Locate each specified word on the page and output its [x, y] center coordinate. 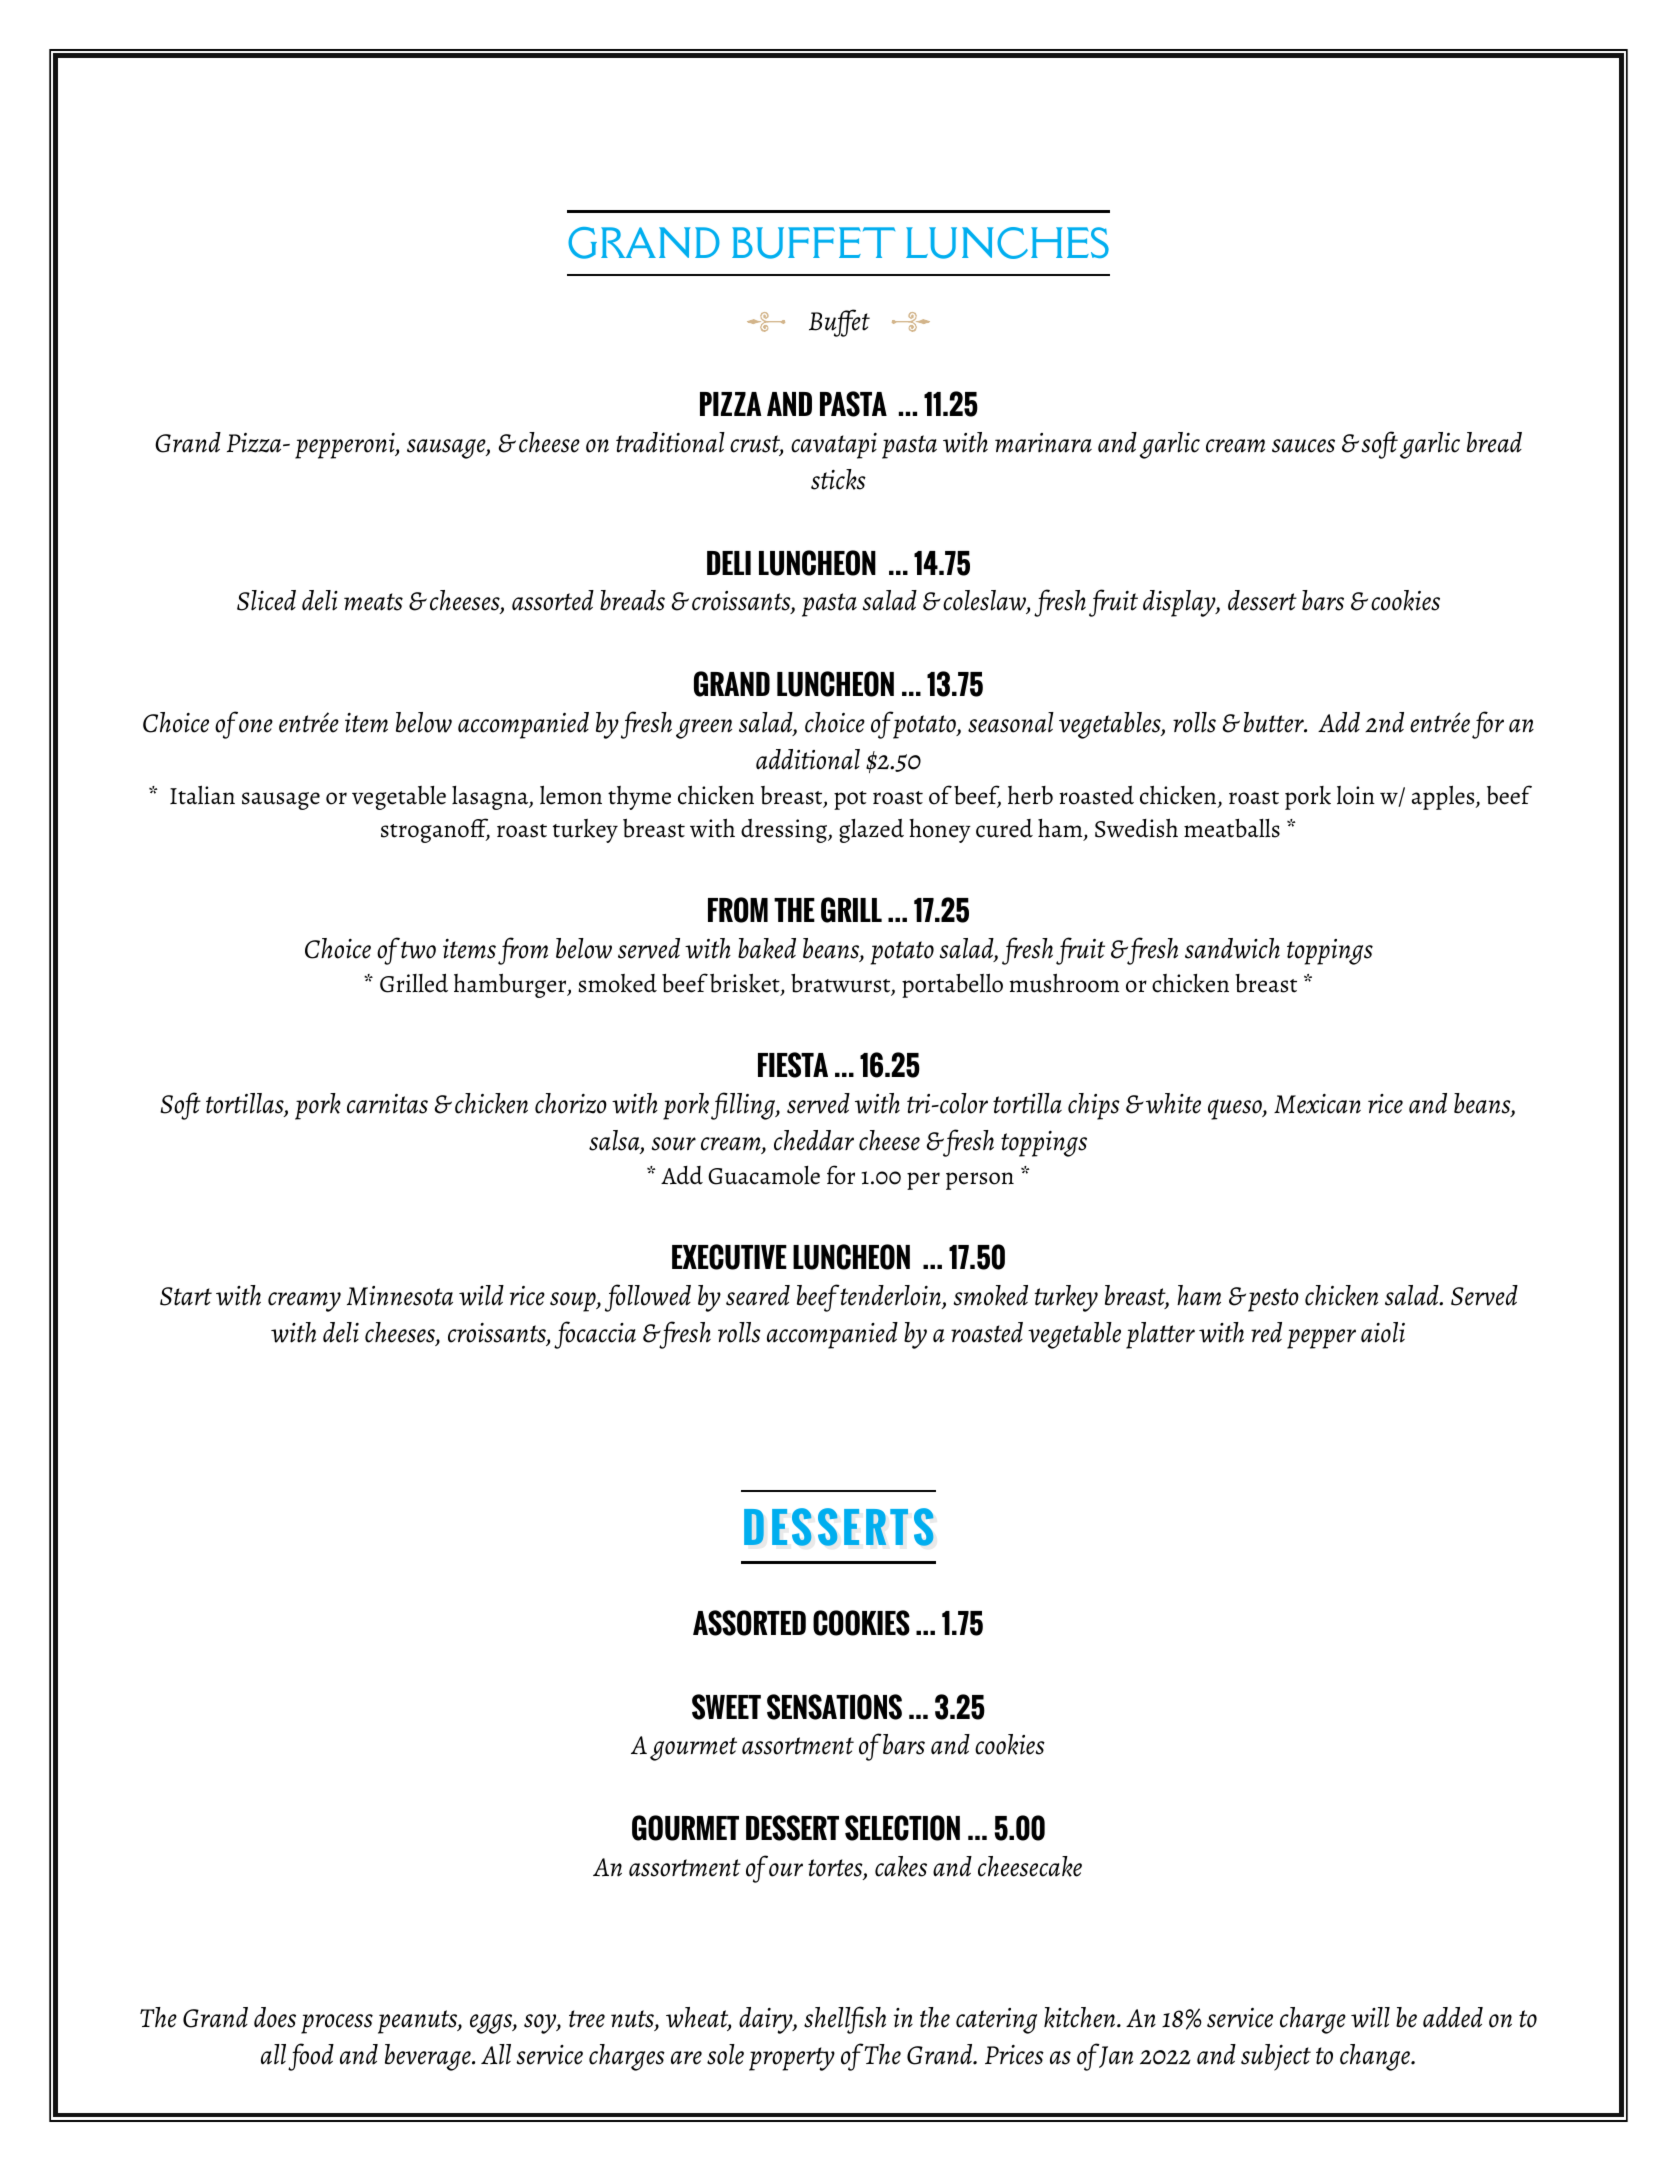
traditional [670, 442]
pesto [1273, 1300]
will [1370, 2017]
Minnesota [400, 1296]
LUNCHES [1007, 243]
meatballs [1232, 828]
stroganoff [435, 830]
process [337, 2024]
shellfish [845, 2020]
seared [758, 1295]
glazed [871, 831]
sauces [1303, 446]
